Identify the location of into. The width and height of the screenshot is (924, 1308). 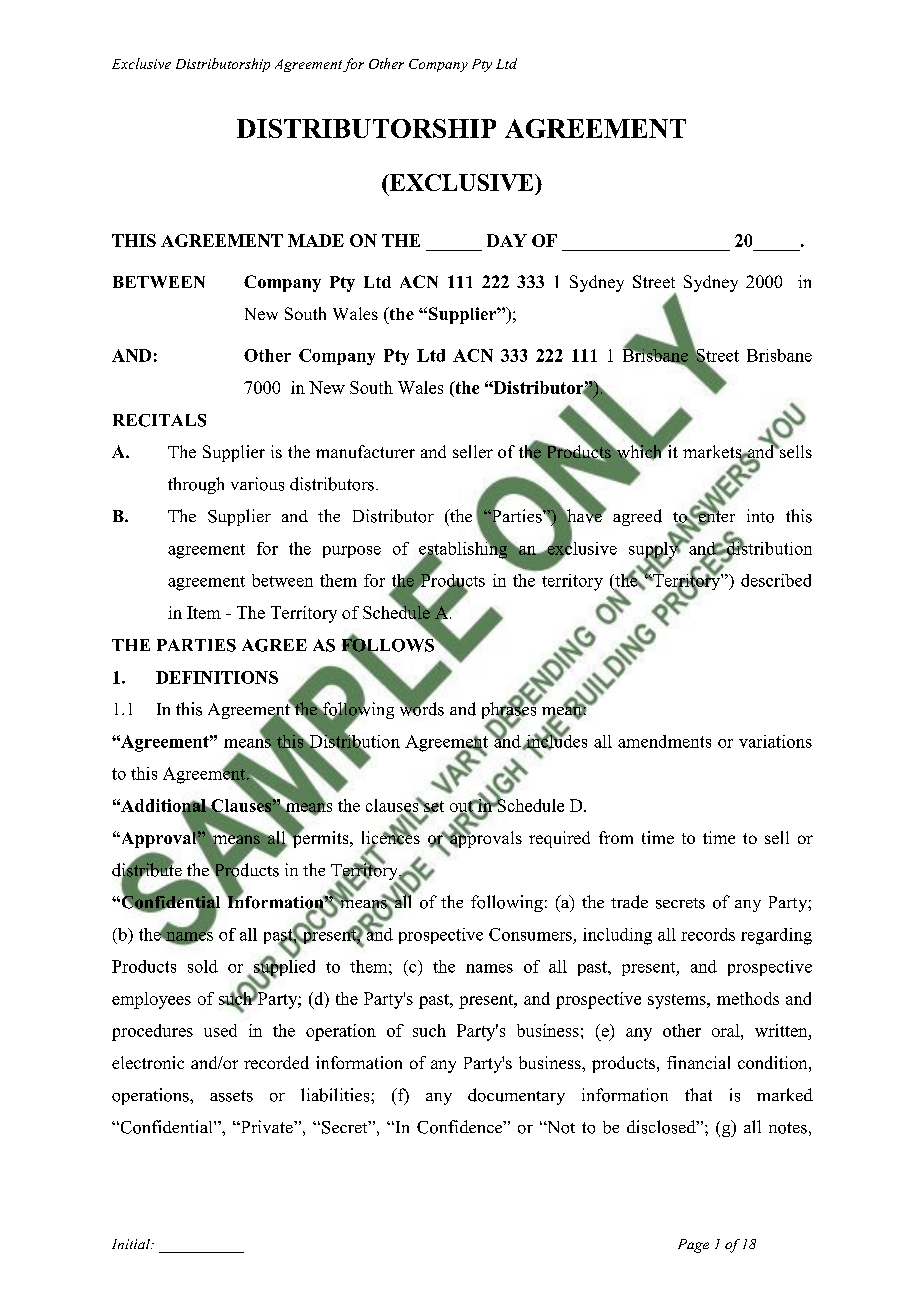
(760, 516).
